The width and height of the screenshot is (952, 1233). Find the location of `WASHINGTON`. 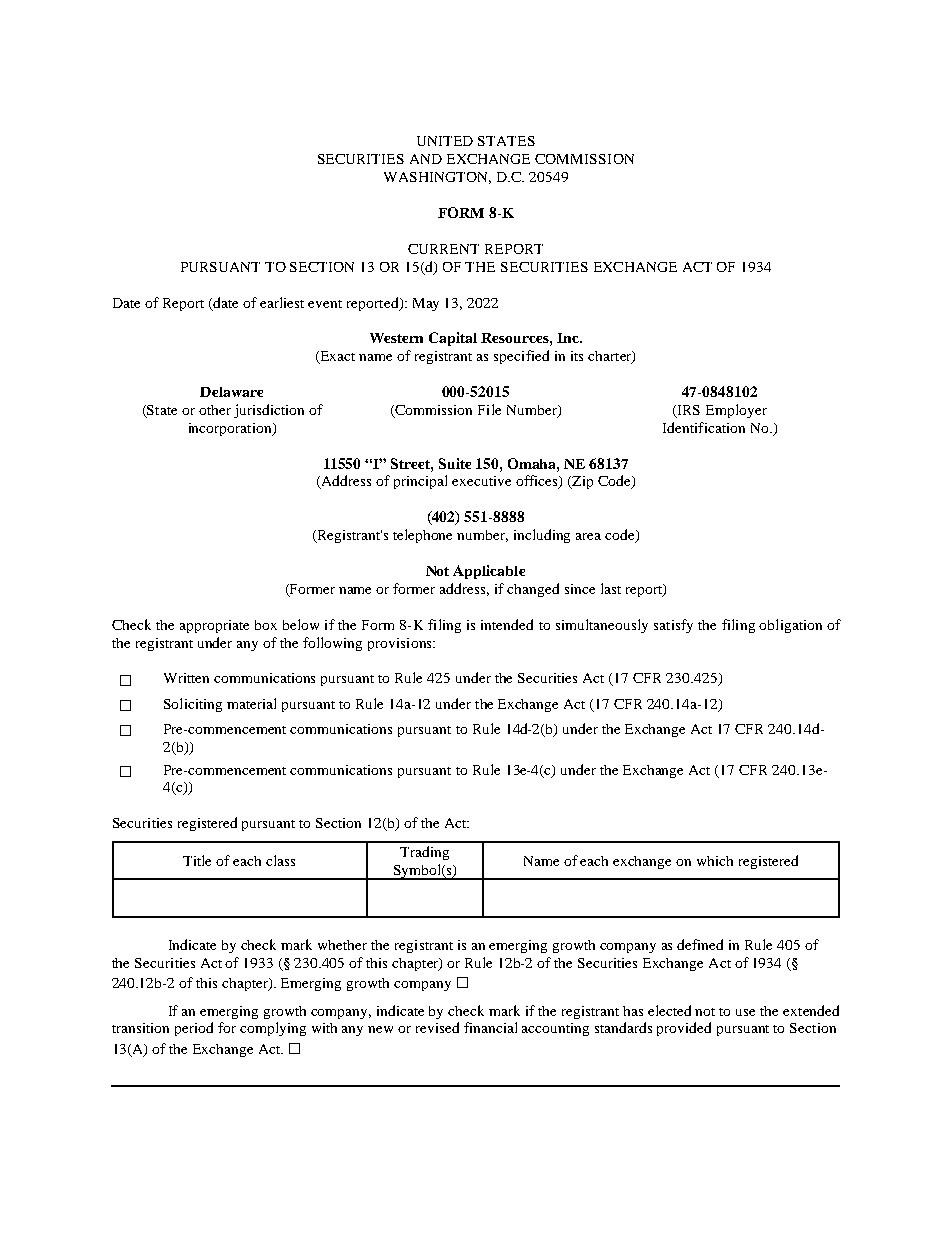

WASHINGTON is located at coordinates (437, 178).
